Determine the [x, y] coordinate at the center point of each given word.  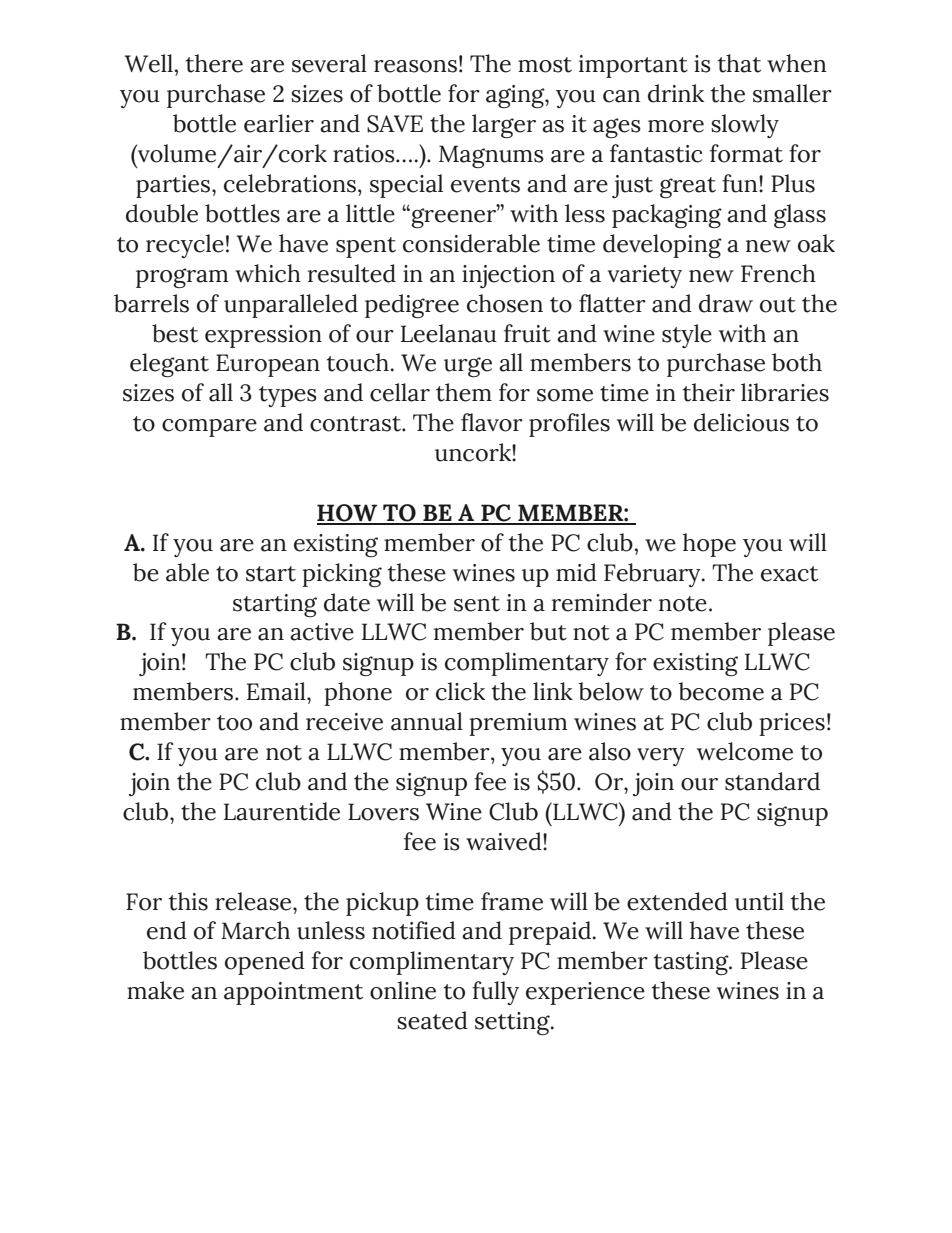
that [739, 63]
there [214, 63]
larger [504, 126]
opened [265, 963]
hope [709, 545]
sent [477, 604]
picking [342, 575]
